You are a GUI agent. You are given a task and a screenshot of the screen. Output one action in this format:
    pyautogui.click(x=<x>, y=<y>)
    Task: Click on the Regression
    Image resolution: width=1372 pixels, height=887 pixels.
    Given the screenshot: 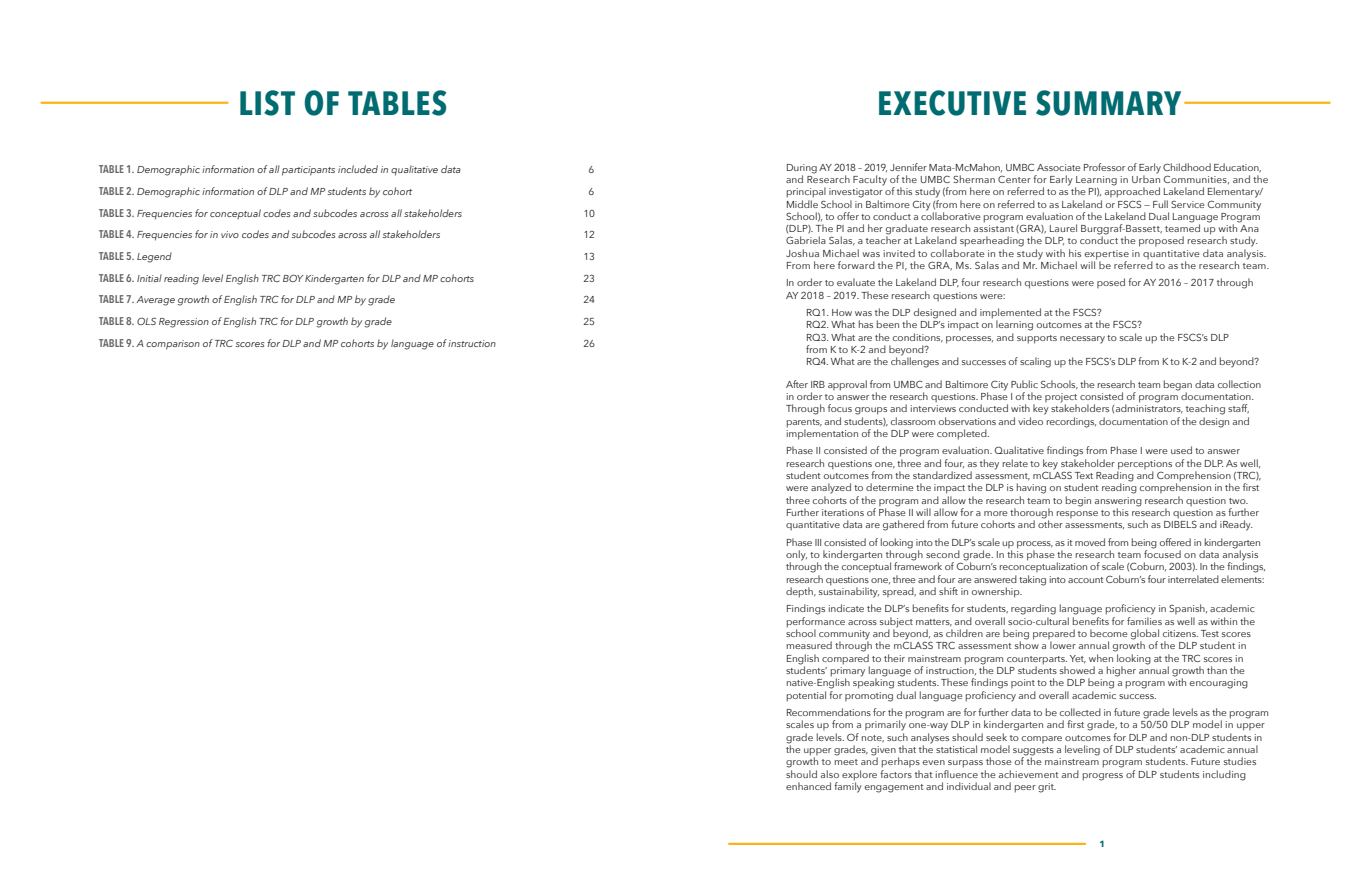 What is the action you would take?
    pyautogui.click(x=184, y=323)
